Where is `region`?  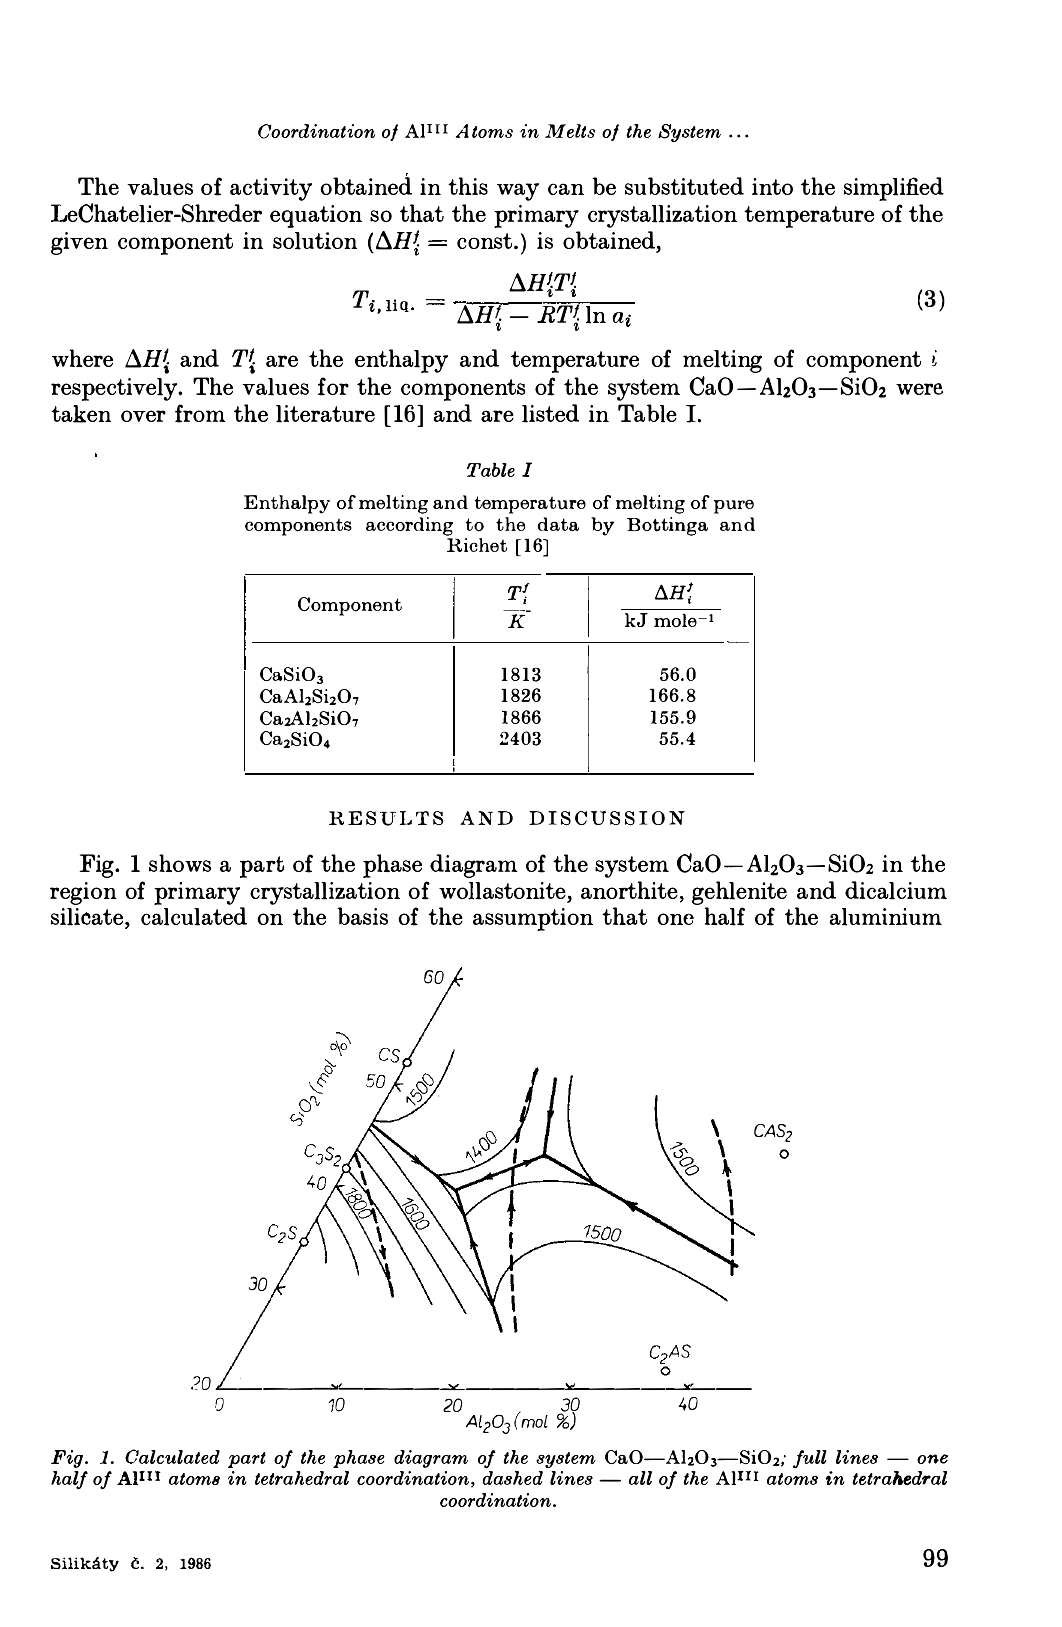
region is located at coordinates (83, 893).
